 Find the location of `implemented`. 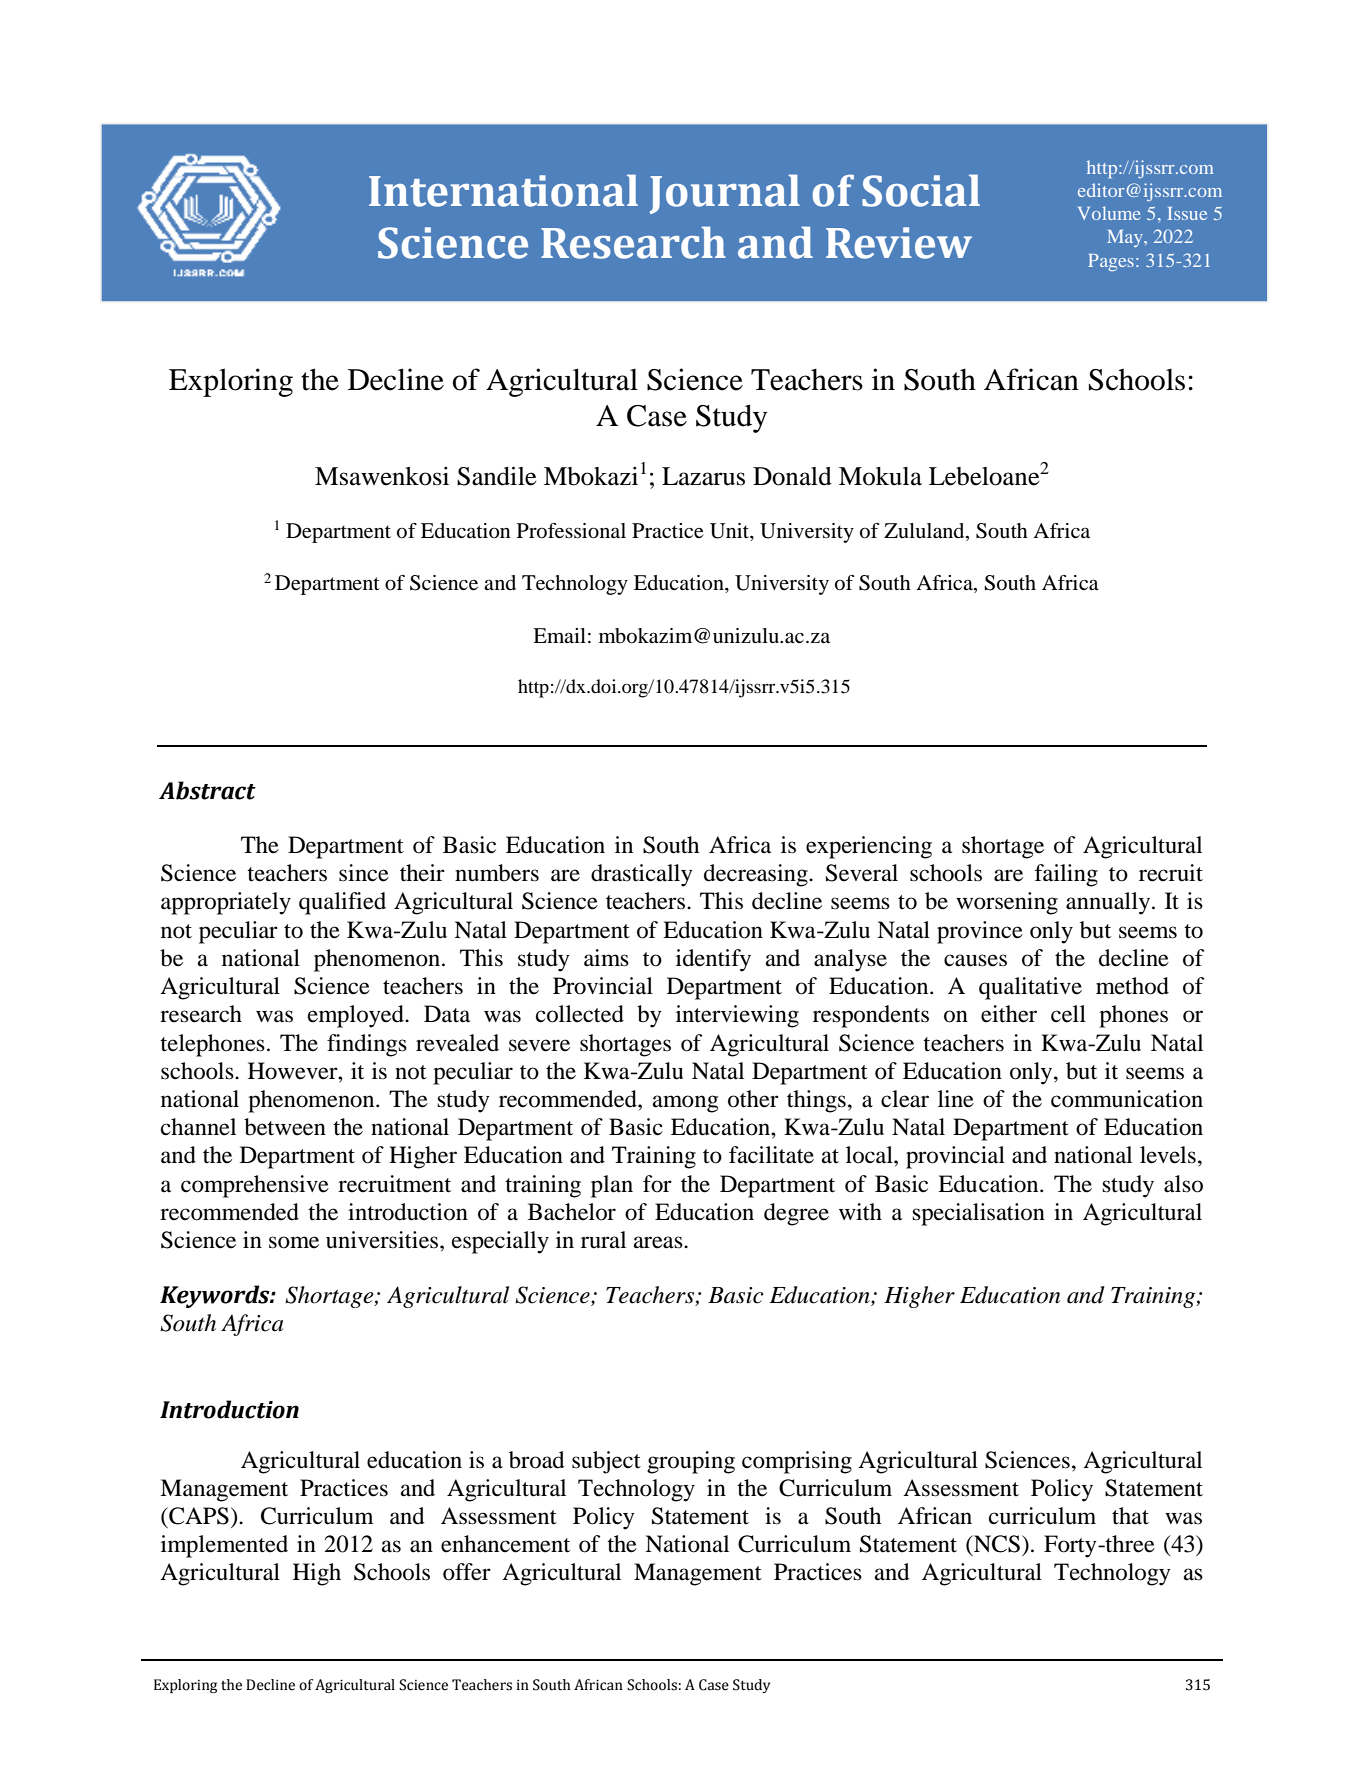

implemented is located at coordinates (224, 1546).
